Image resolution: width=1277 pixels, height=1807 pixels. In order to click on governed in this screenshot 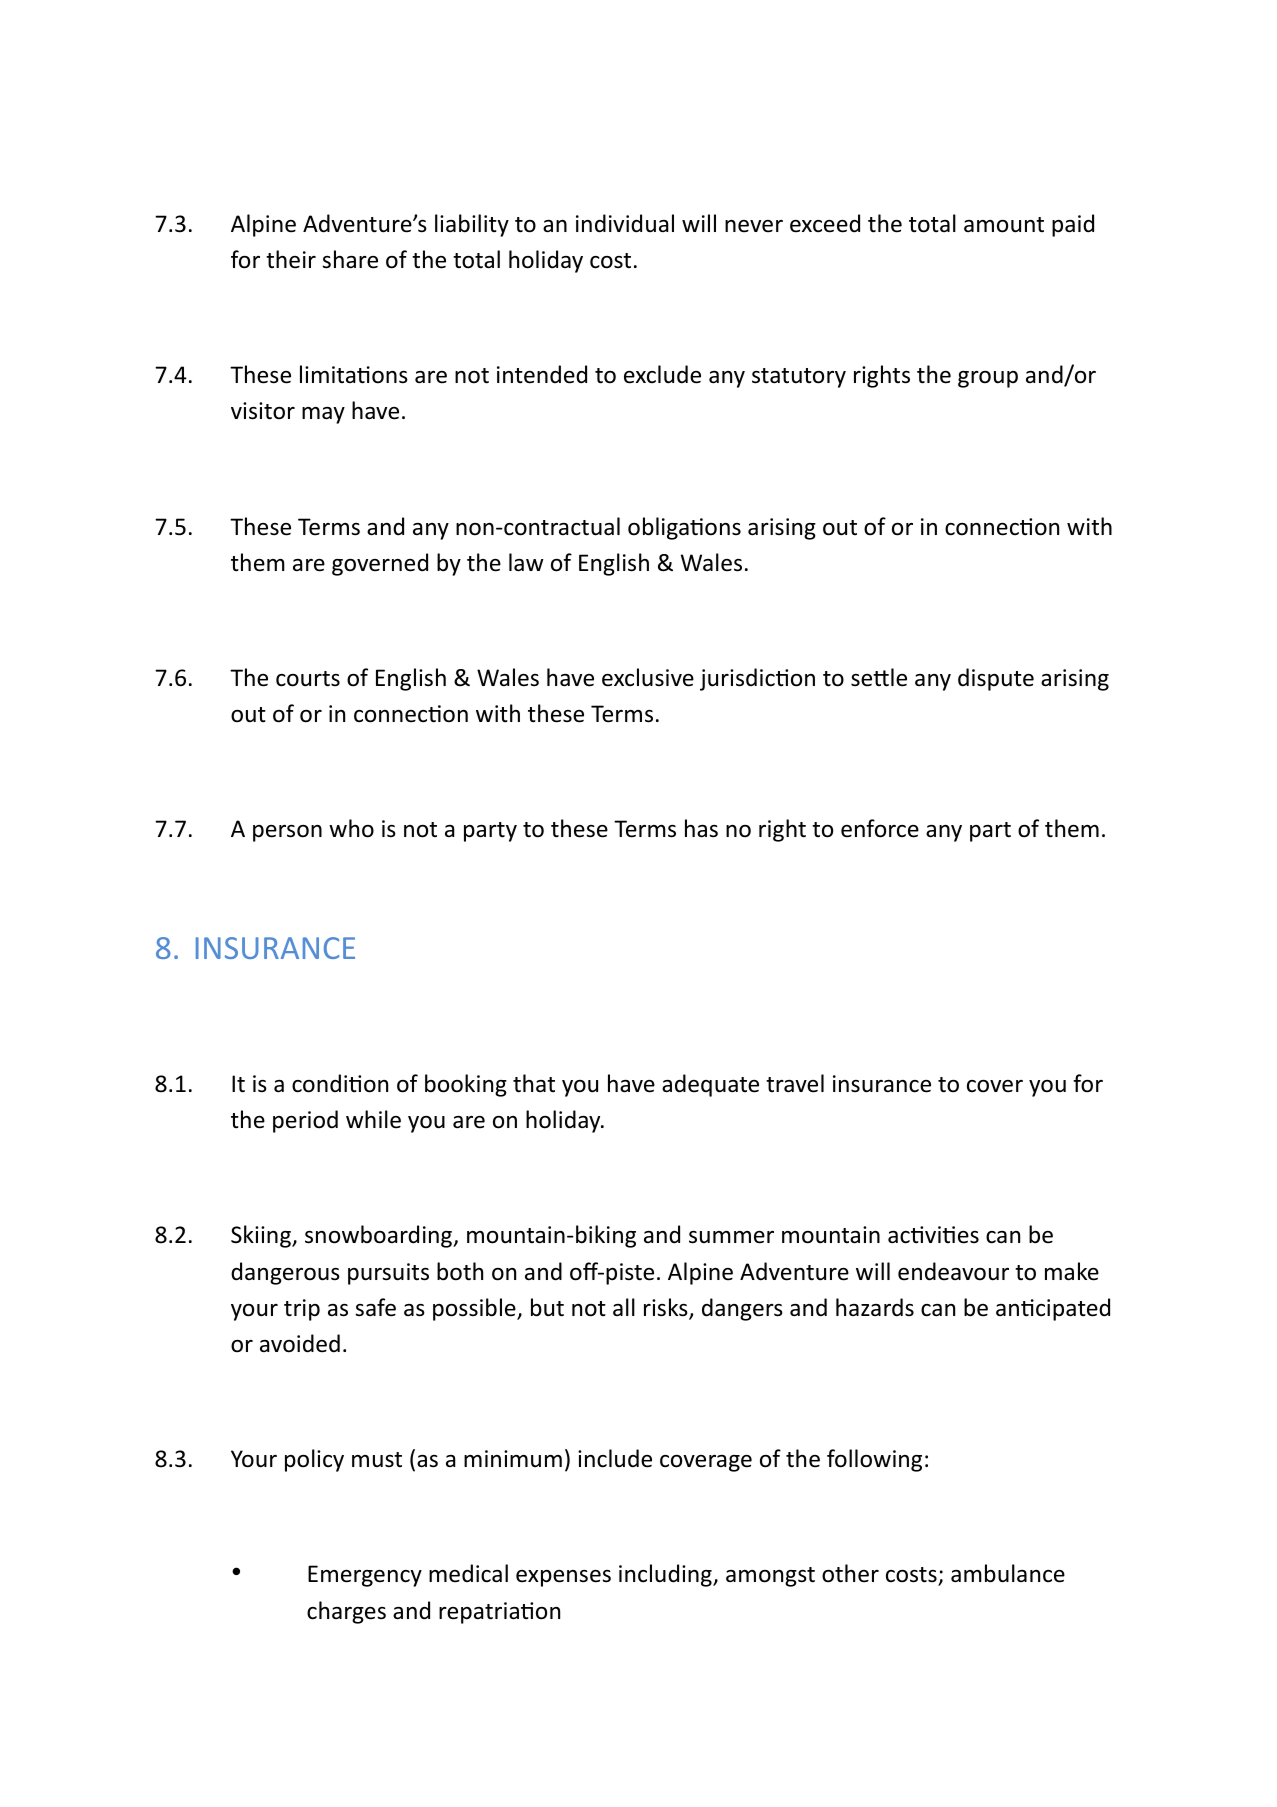, I will do `click(380, 564)`.
